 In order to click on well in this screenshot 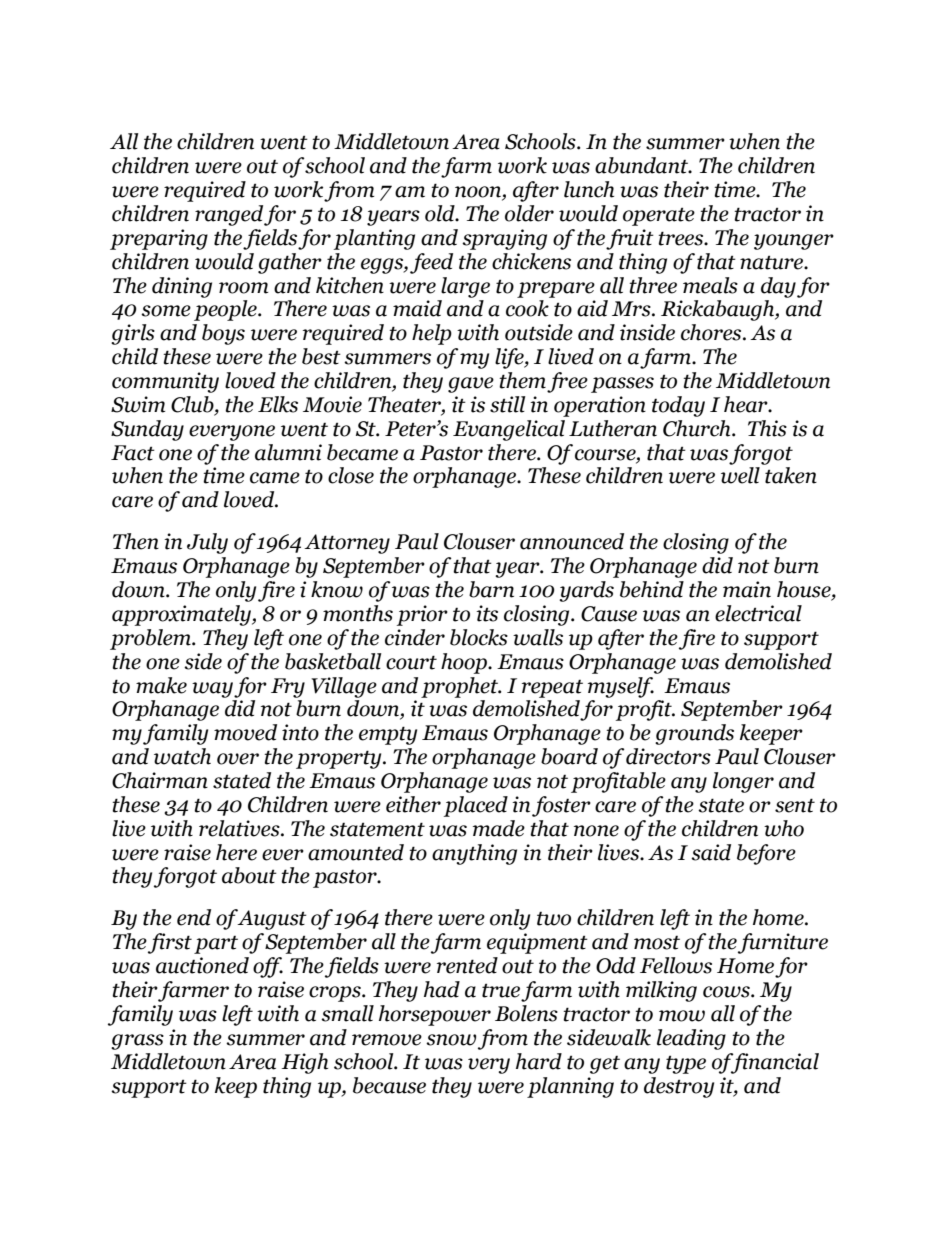, I will do `click(740, 475)`.
